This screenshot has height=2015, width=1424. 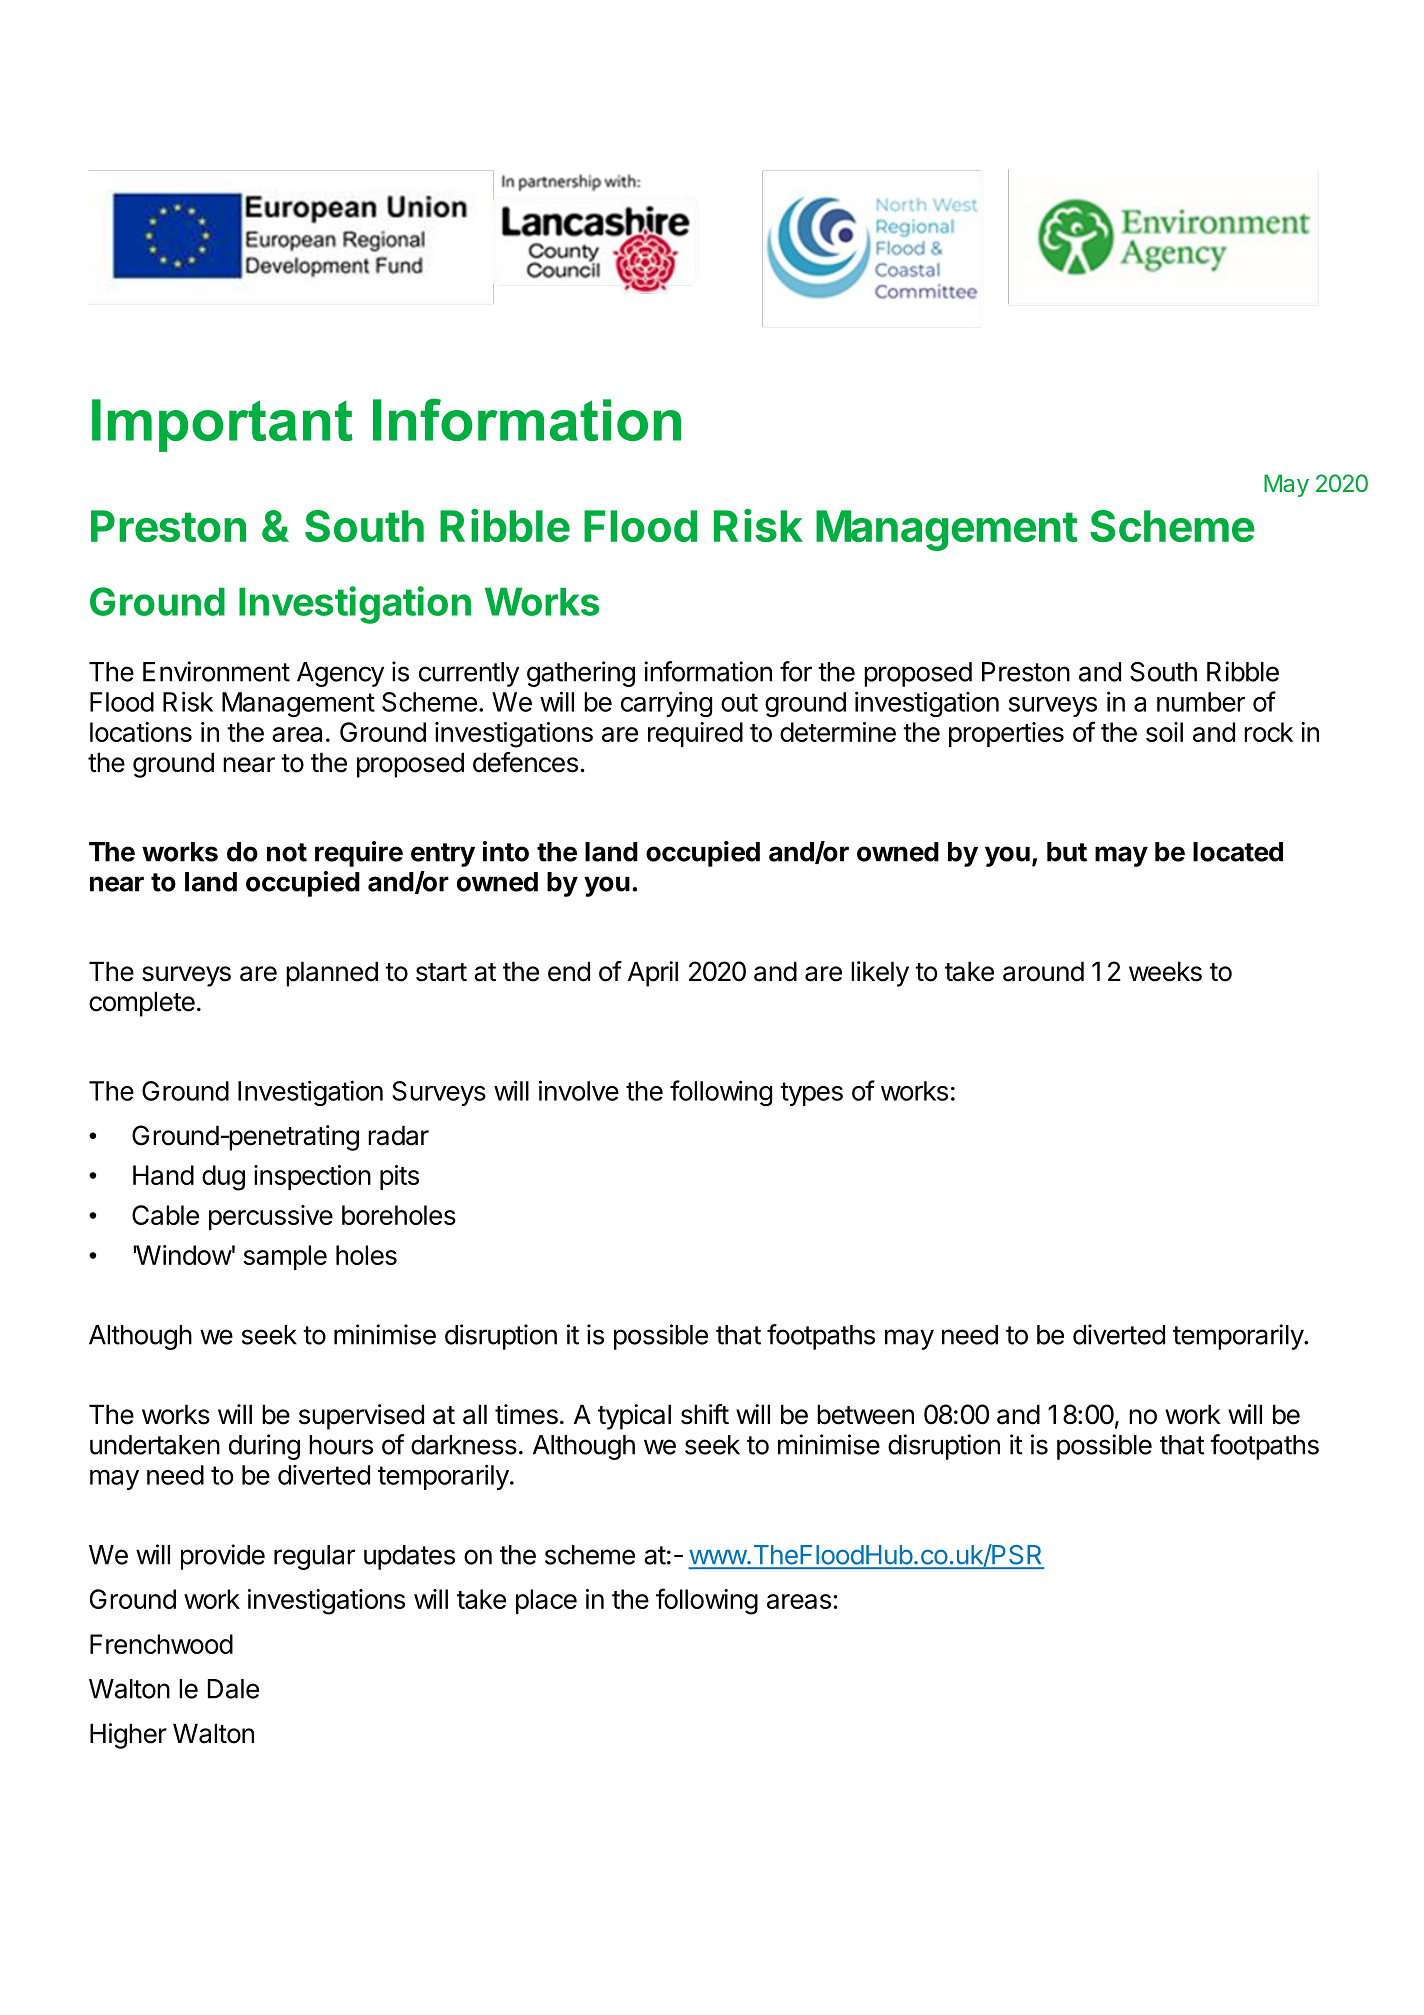 I want to click on typical, so click(x=634, y=1417).
